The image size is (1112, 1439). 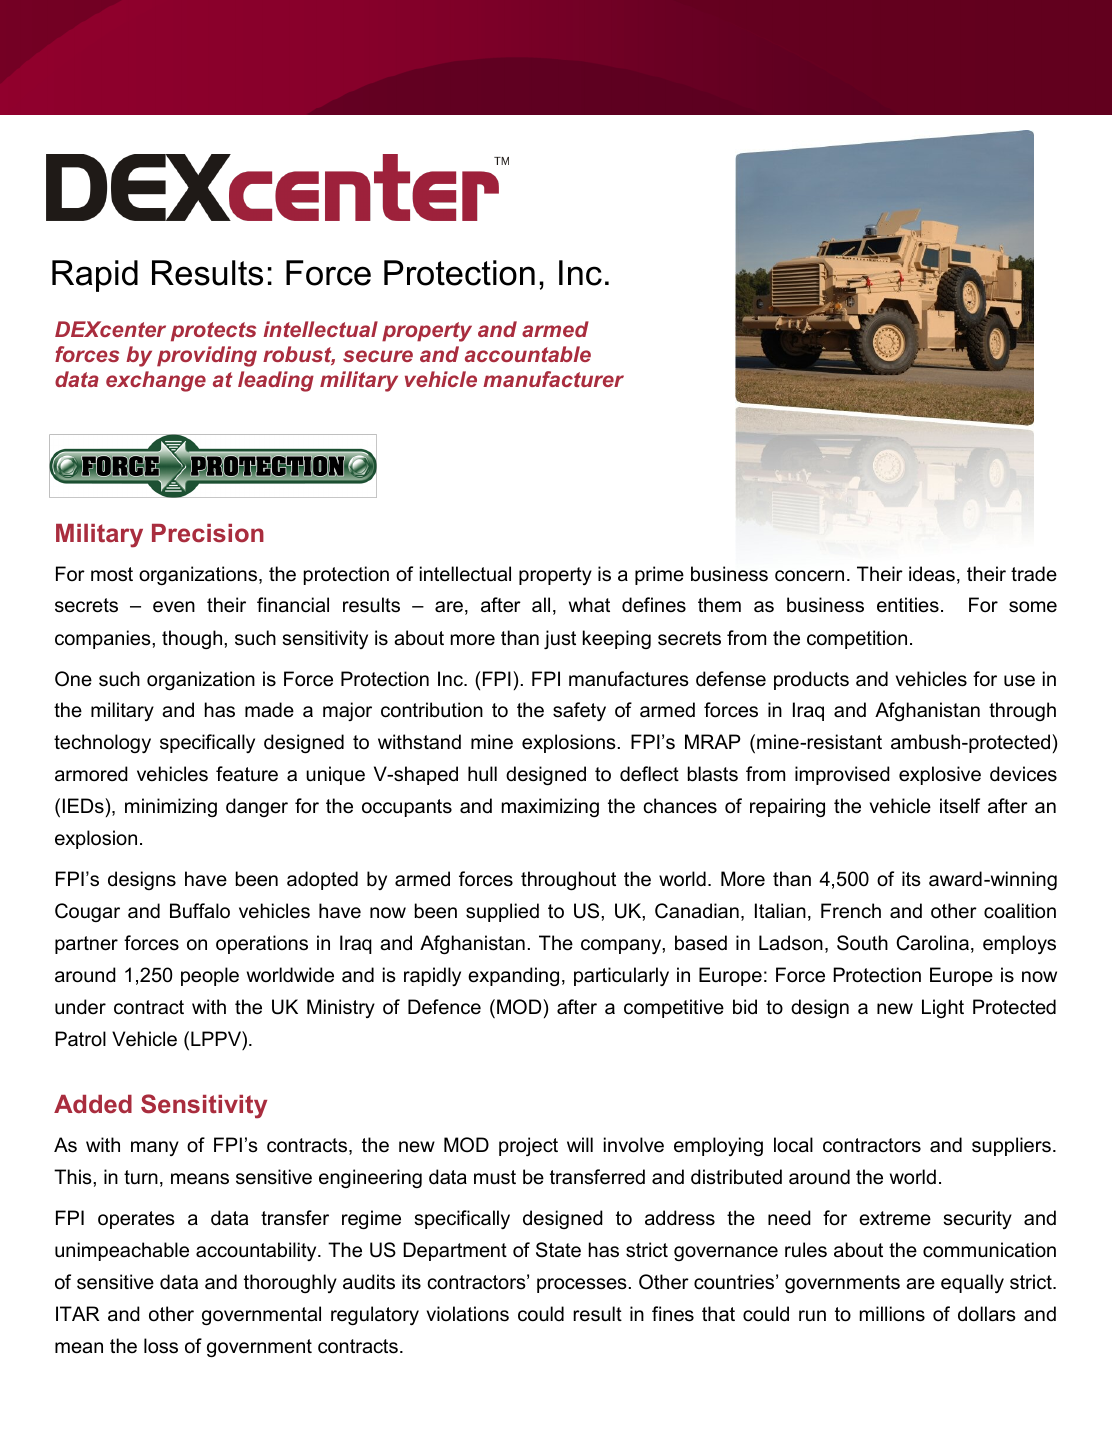 I want to click on manufacturer, so click(x=553, y=379).
